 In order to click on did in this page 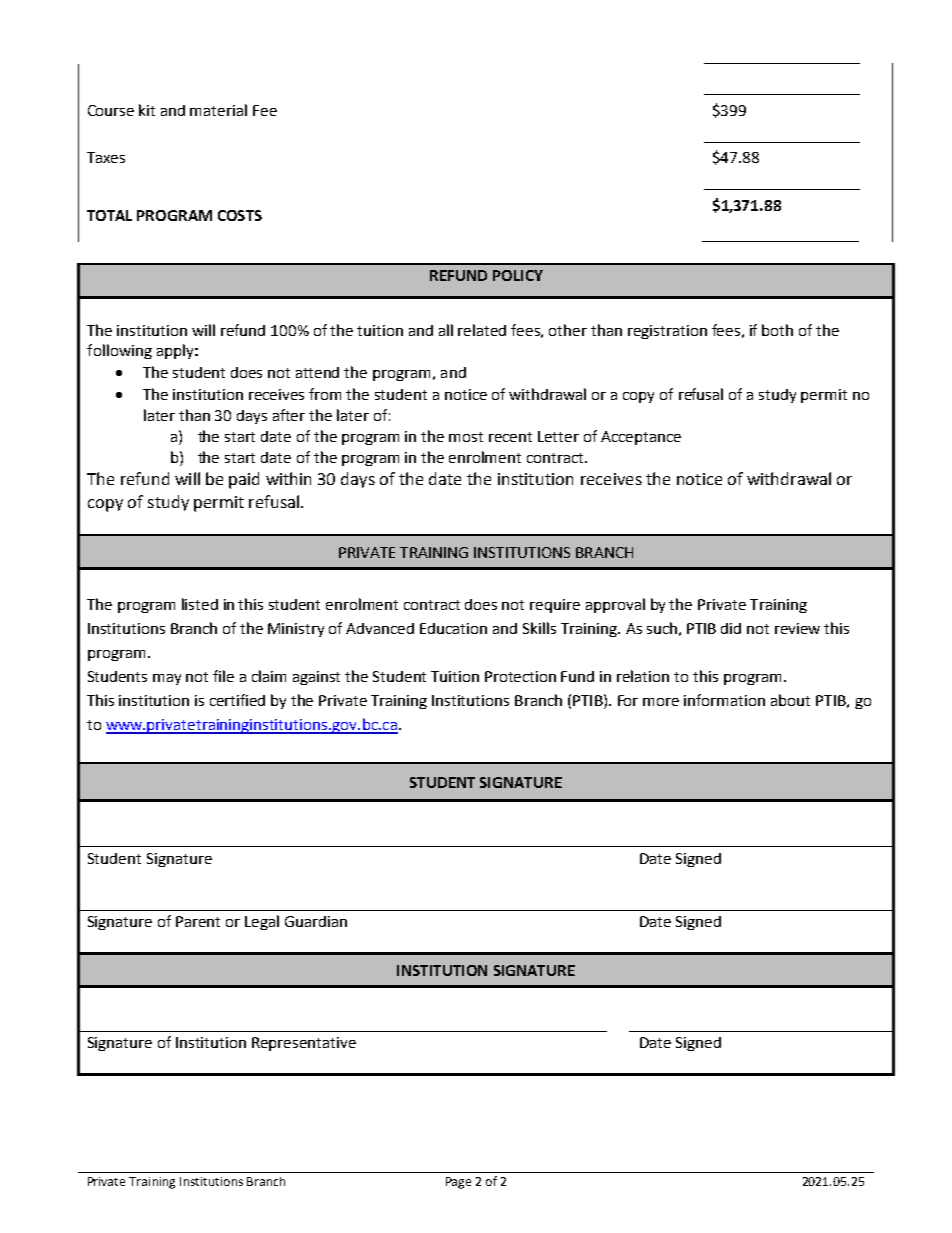, I will do `click(731, 628)`.
